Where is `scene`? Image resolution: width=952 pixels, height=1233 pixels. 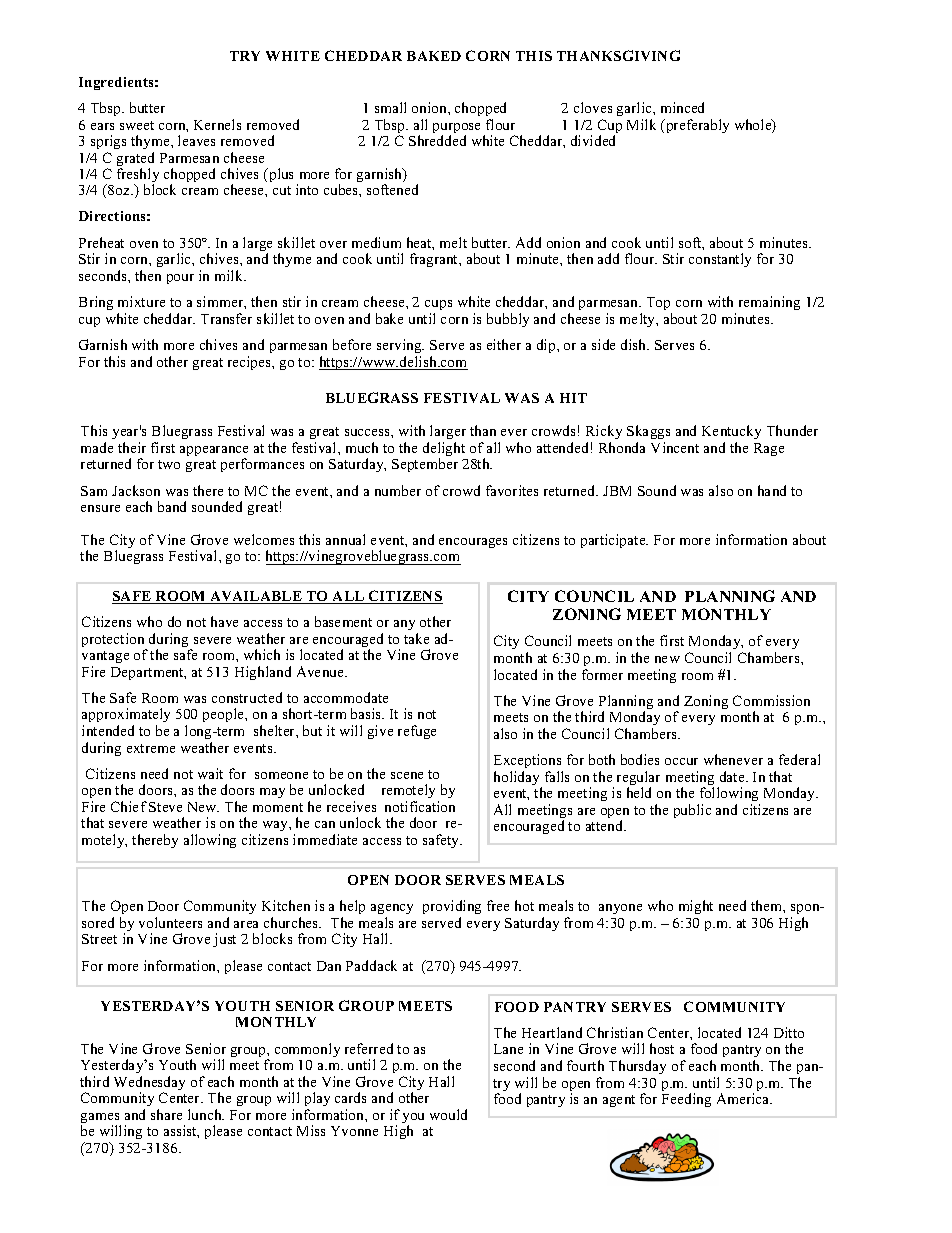 scene is located at coordinates (407, 775).
